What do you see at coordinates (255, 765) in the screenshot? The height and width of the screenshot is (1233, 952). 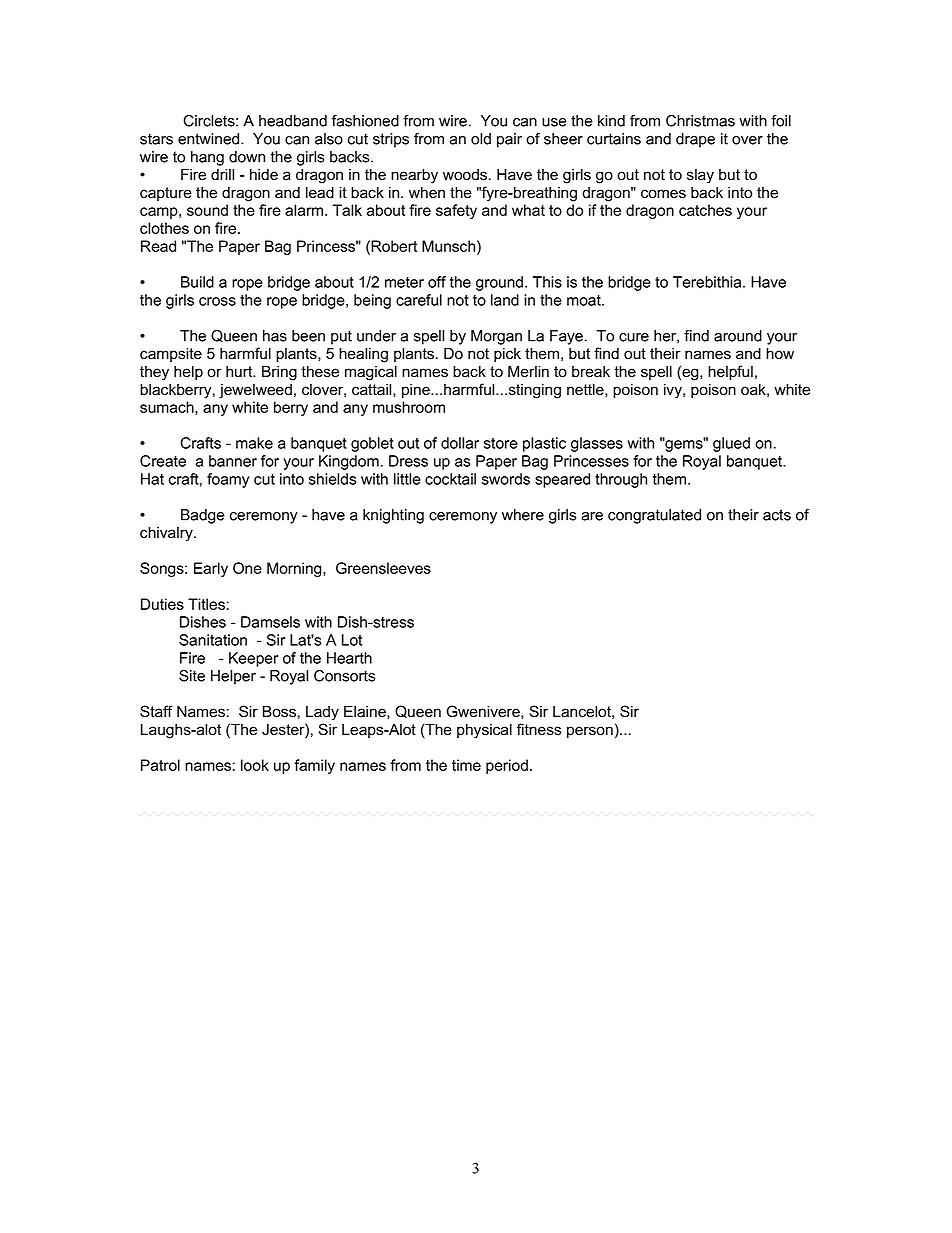 I see `look` at bounding box center [255, 765].
